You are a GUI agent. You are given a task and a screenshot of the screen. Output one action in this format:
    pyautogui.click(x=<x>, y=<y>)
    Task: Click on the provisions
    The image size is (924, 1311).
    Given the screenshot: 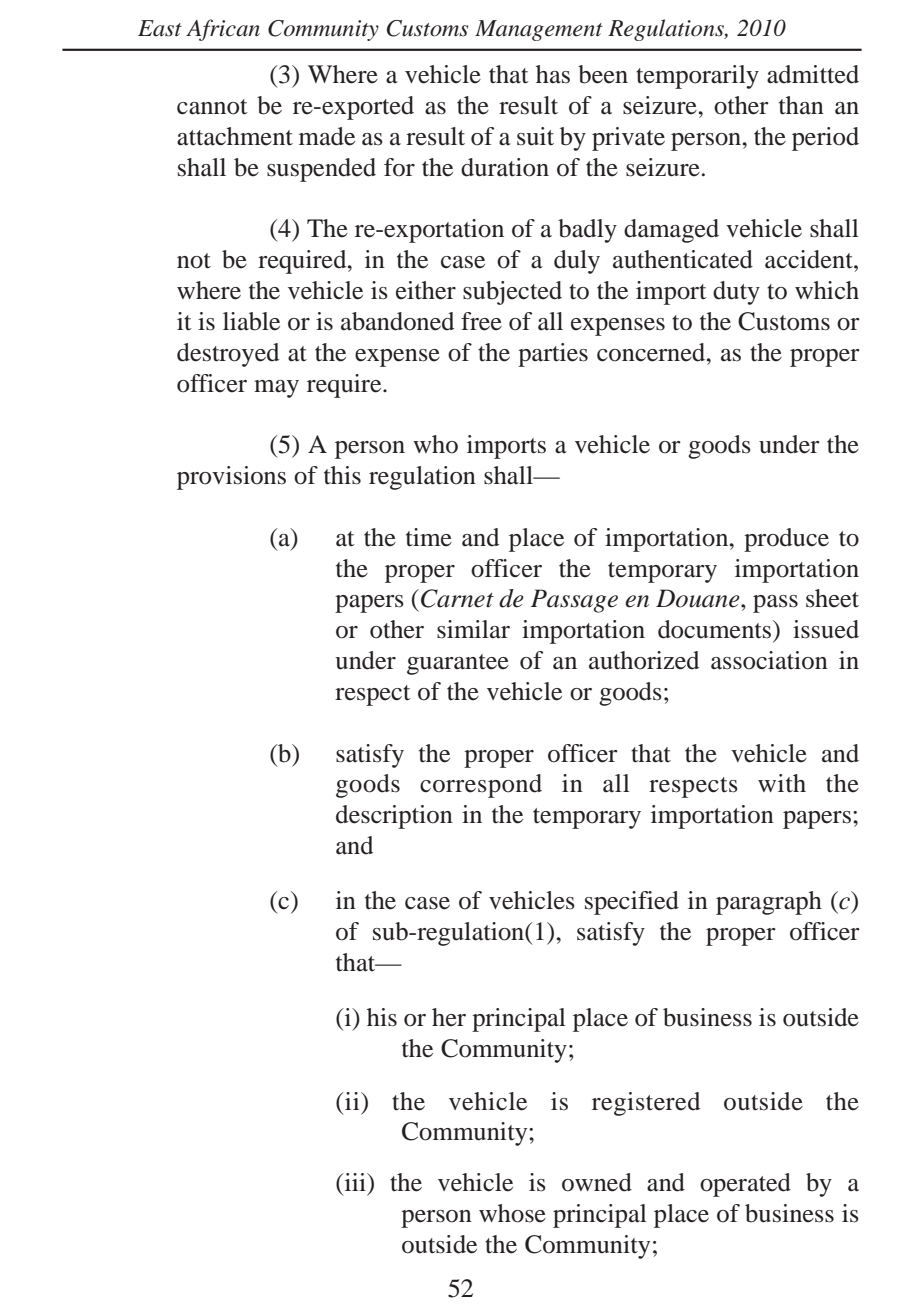 What is the action you would take?
    pyautogui.click(x=231, y=478)
